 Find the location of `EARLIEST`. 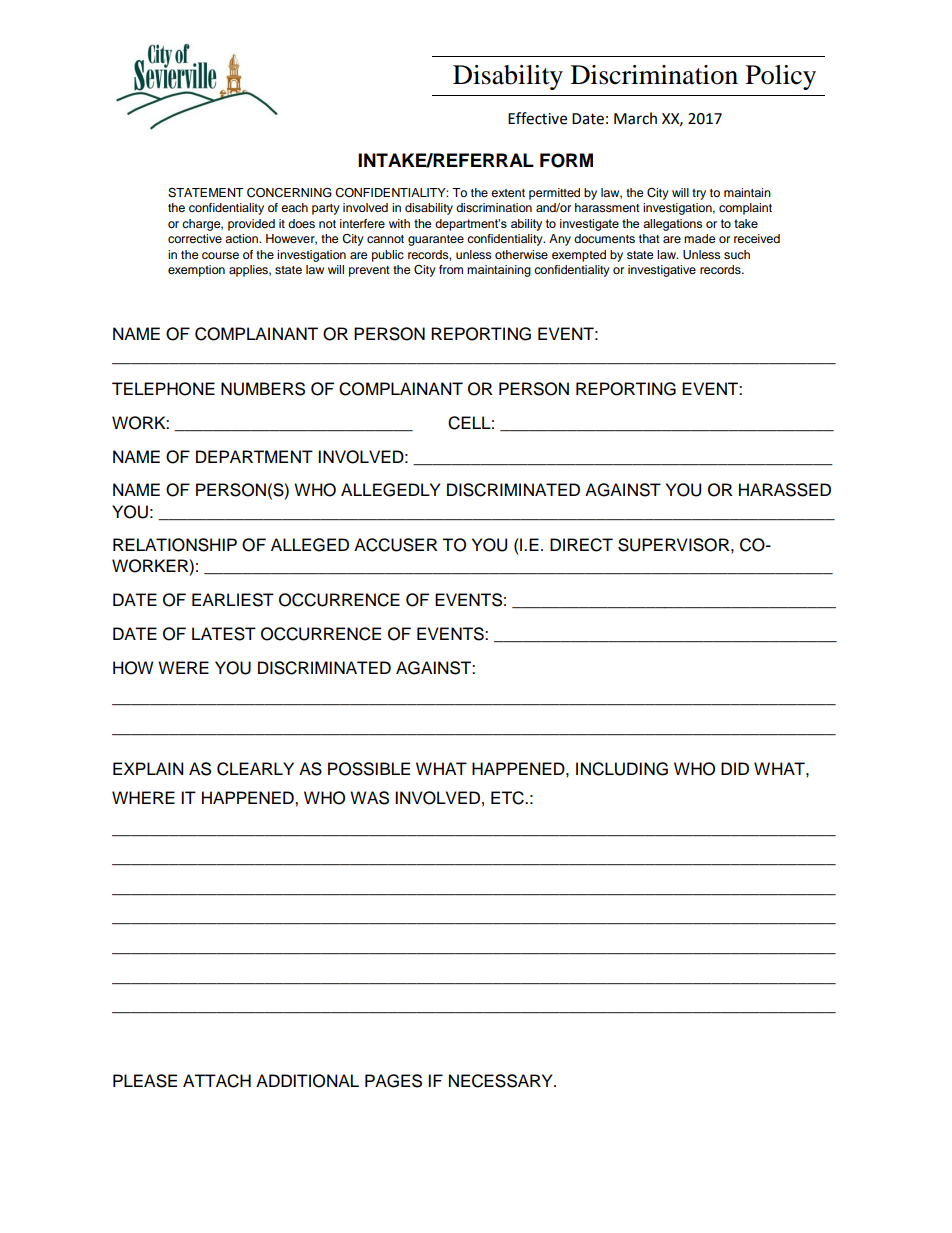

EARLIEST is located at coordinates (233, 600).
